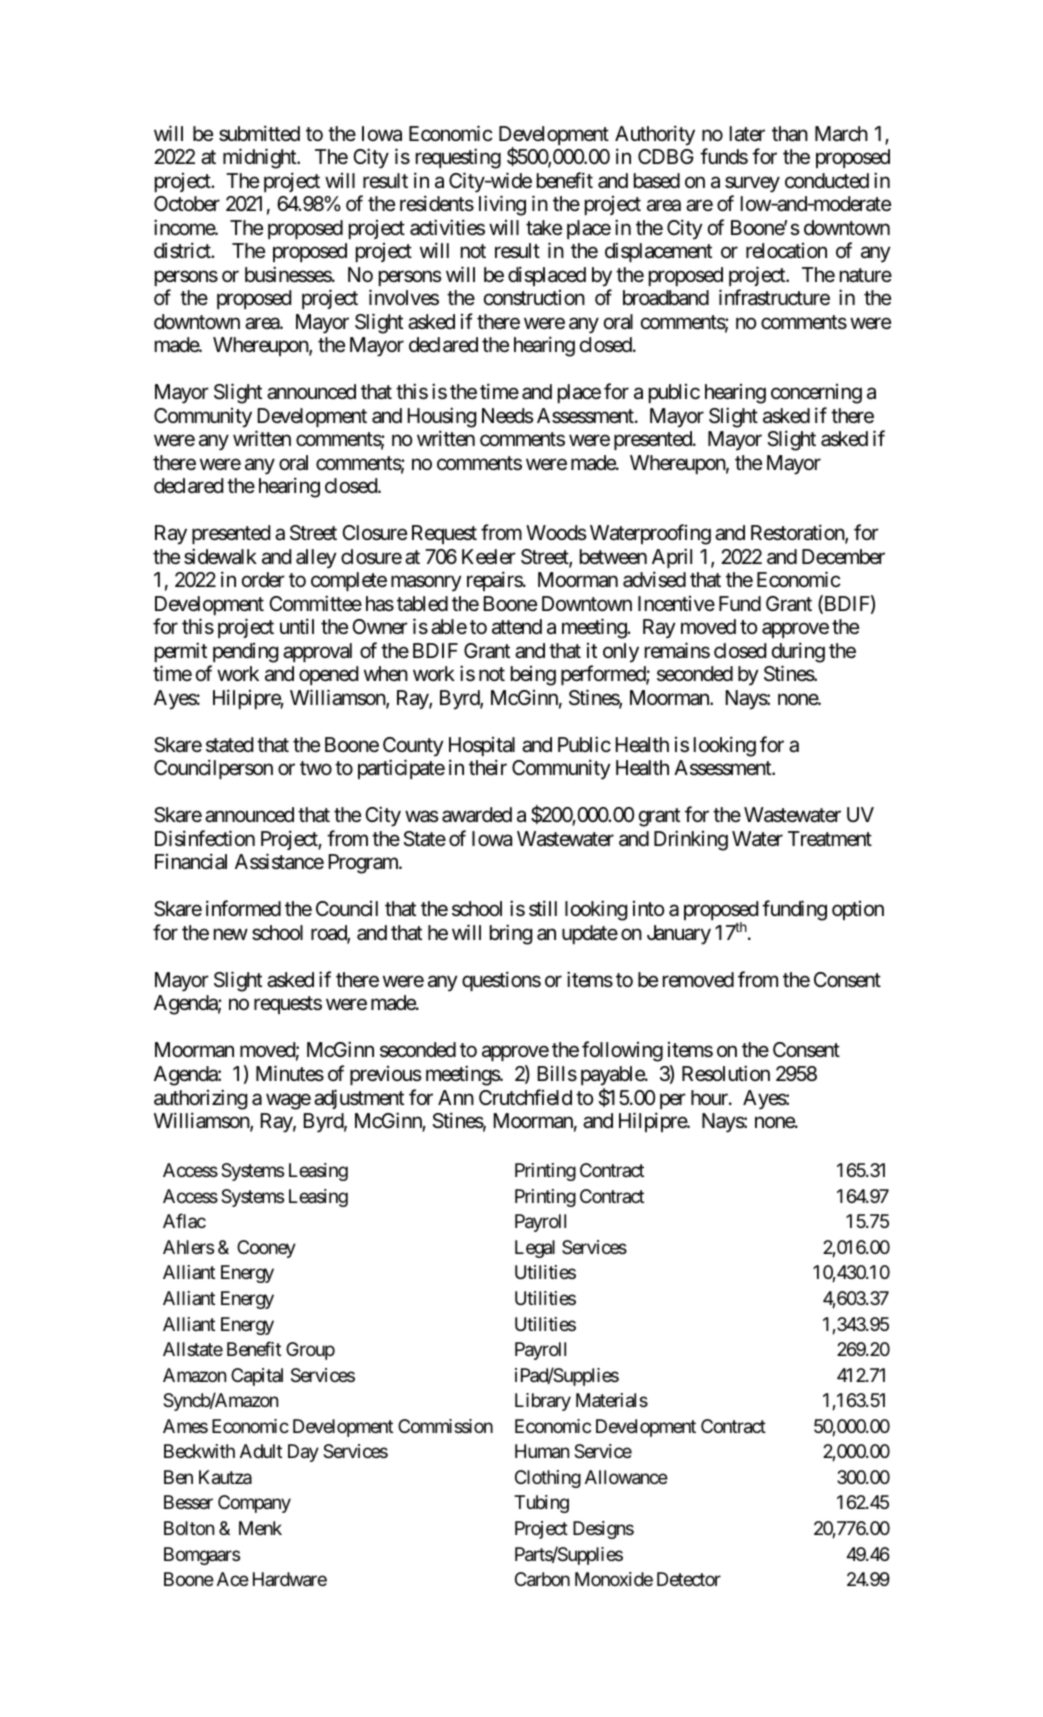 The image size is (1043, 1717). I want to click on living, so click(502, 205).
